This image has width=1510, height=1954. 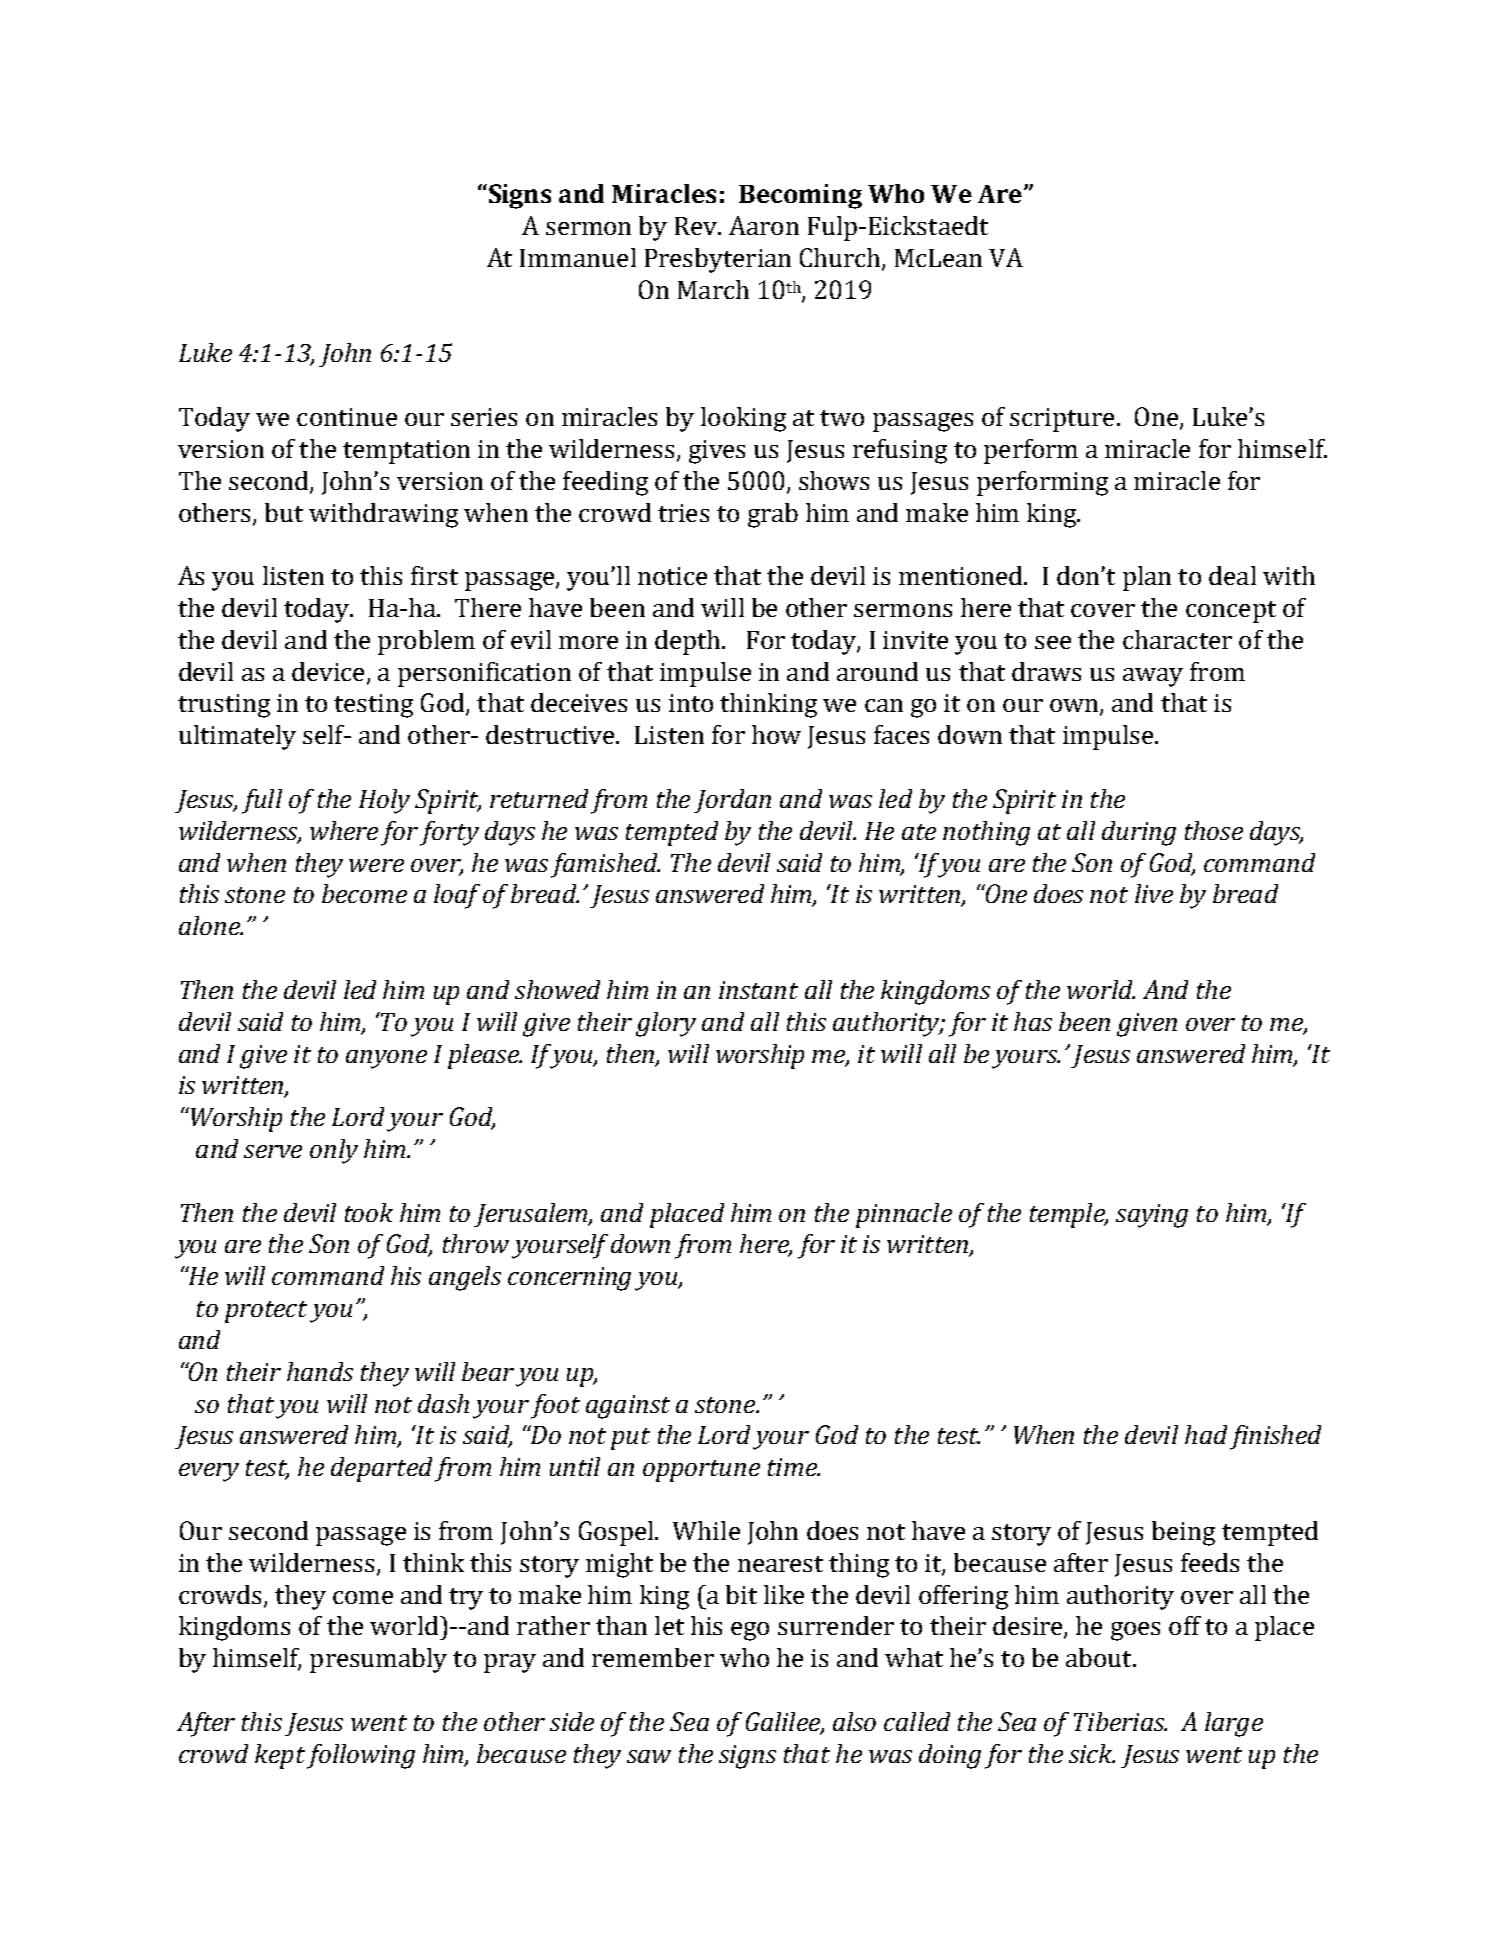 I want to click on ego, so click(x=750, y=1631).
